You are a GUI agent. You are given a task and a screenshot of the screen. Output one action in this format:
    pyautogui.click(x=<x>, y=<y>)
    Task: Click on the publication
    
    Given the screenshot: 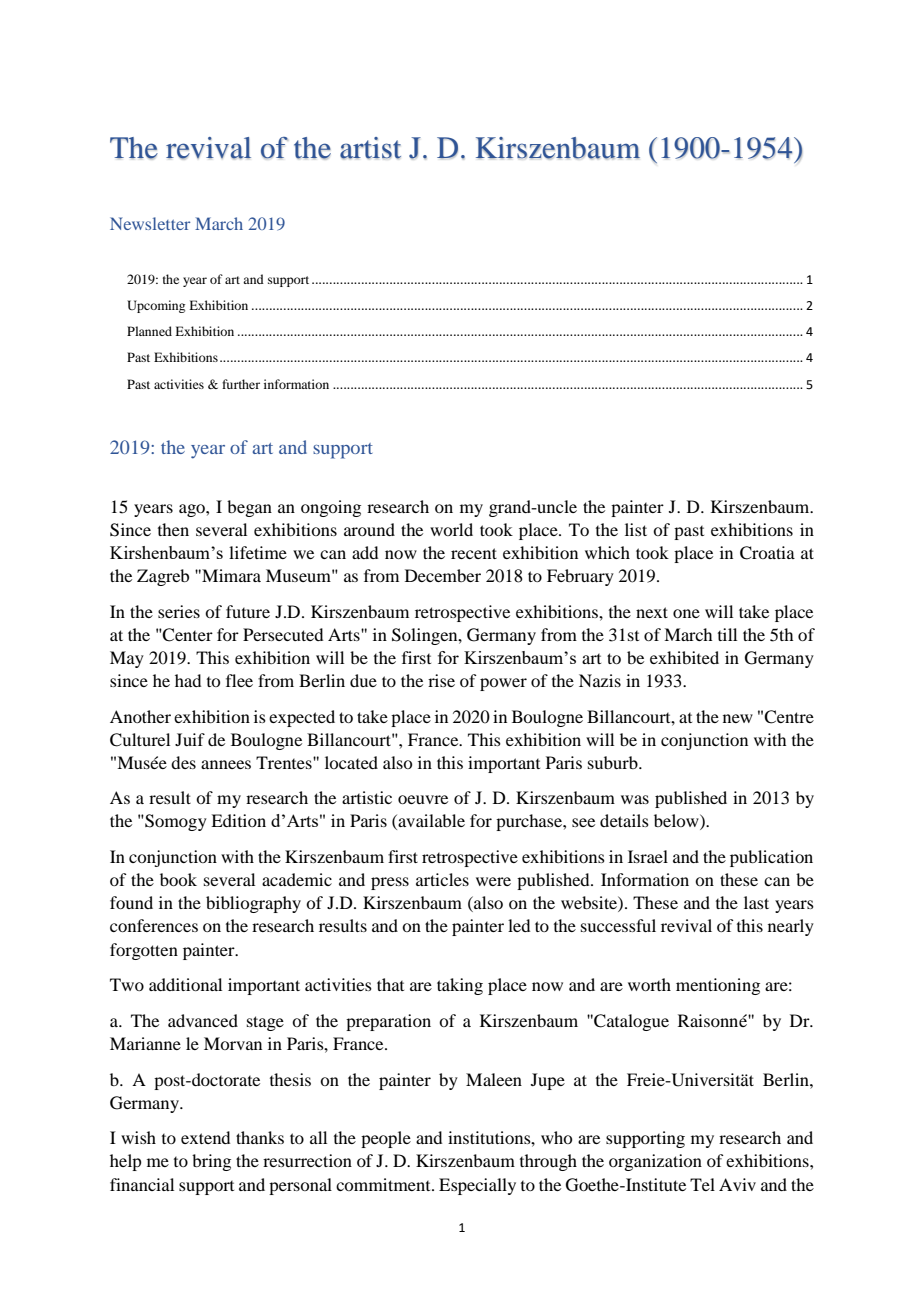 What is the action you would take?
    pyautogui.click(x=771, y=858)
